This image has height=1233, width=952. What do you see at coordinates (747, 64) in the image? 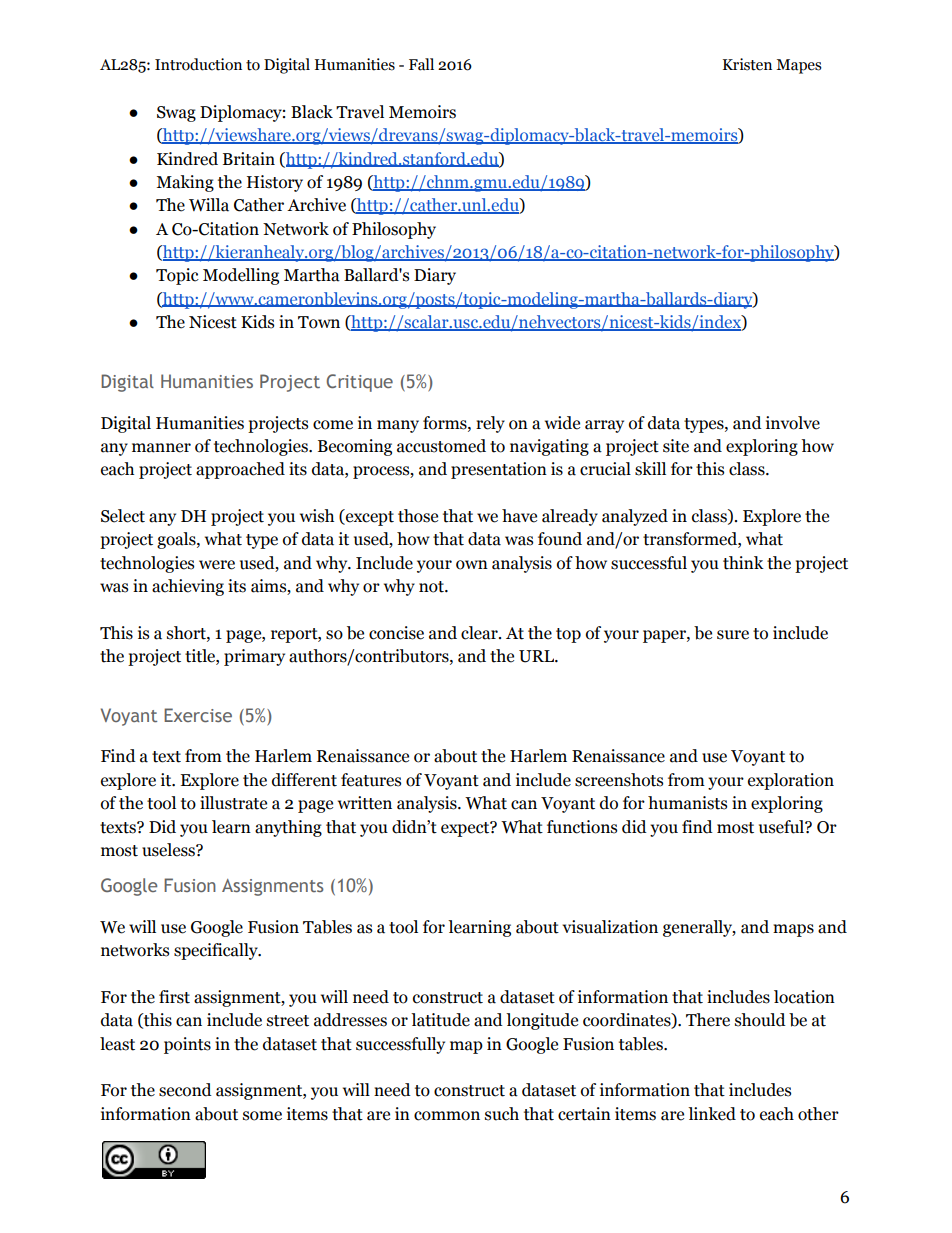
I see `Kristen` at bounding box center [747, 64].
